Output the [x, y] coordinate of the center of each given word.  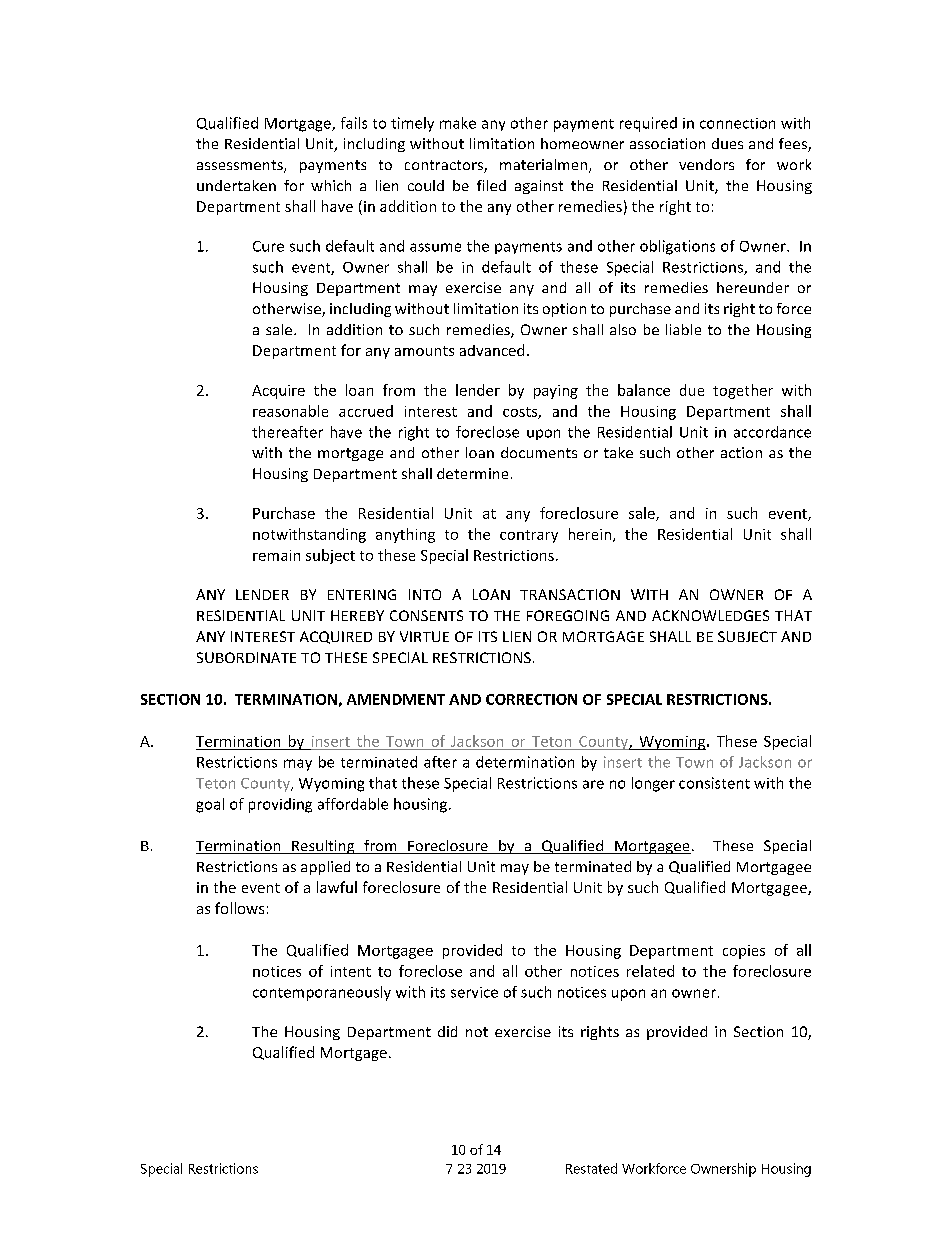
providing [280, 805]
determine [472, 473]
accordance [772, 432]
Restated [591, 1168]
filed [491, 185]
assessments [241, 166]
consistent [714, 783]
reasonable [290, 411]
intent [351, 971]
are [593, 784]
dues [727, 143]
